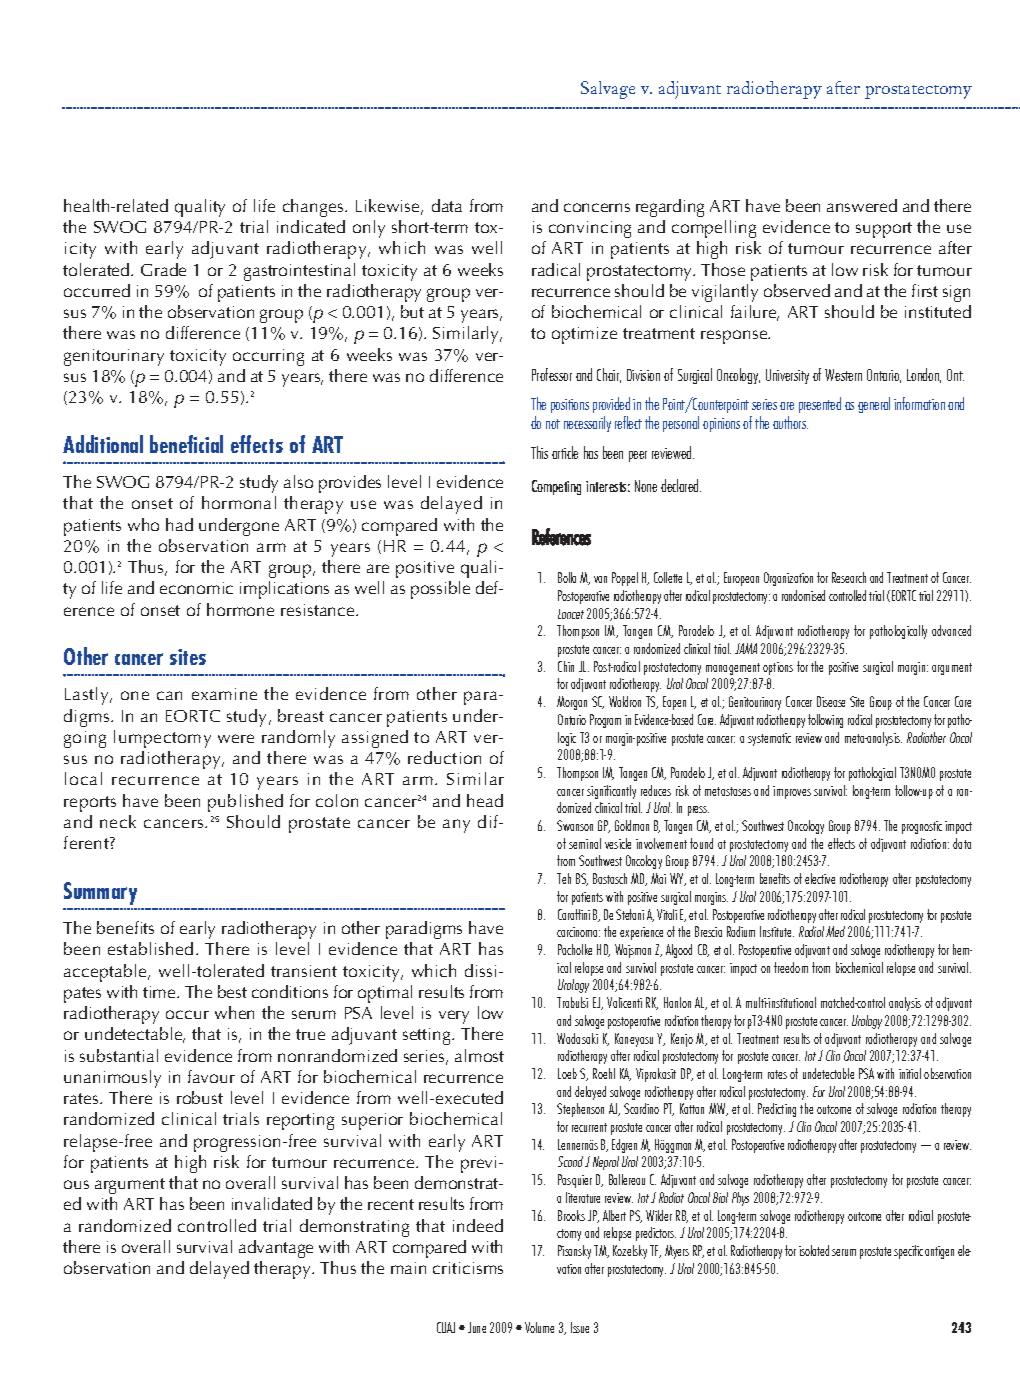 The image size is (1020, 1386). What do you see at coordinates (276, 1249) in the screenshot?
I see `advantage` at bounding box center [276, 1249].
